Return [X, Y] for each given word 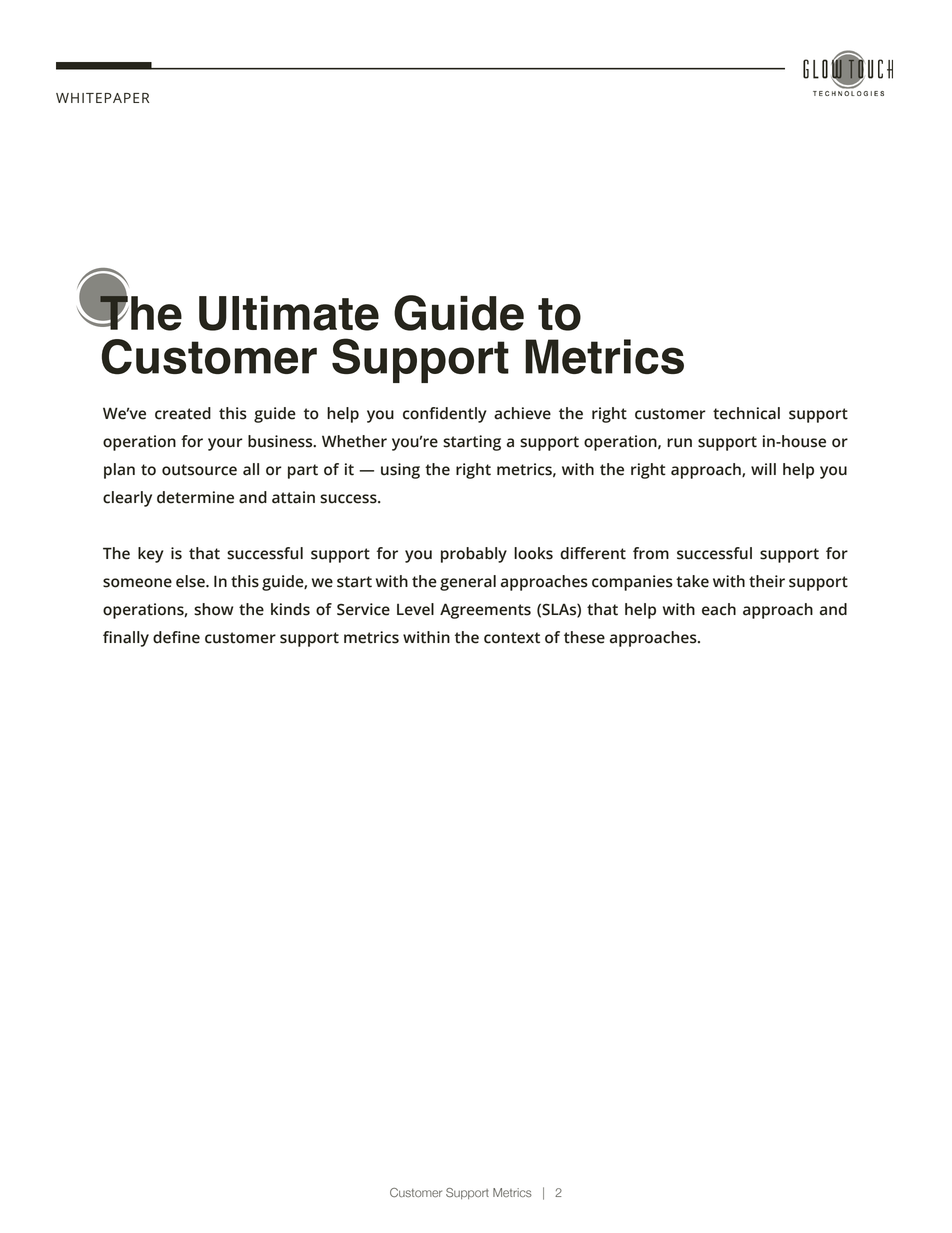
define [176, 637]
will [763, 469]
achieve [522, 413]
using [400, 471]
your [225, 444]
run [679, 443]
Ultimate [289, 313]
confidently [445, 415]
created [183, 413]
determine [195, 497]
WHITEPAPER [102, 98]
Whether [354, 441]
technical [746, 413]
